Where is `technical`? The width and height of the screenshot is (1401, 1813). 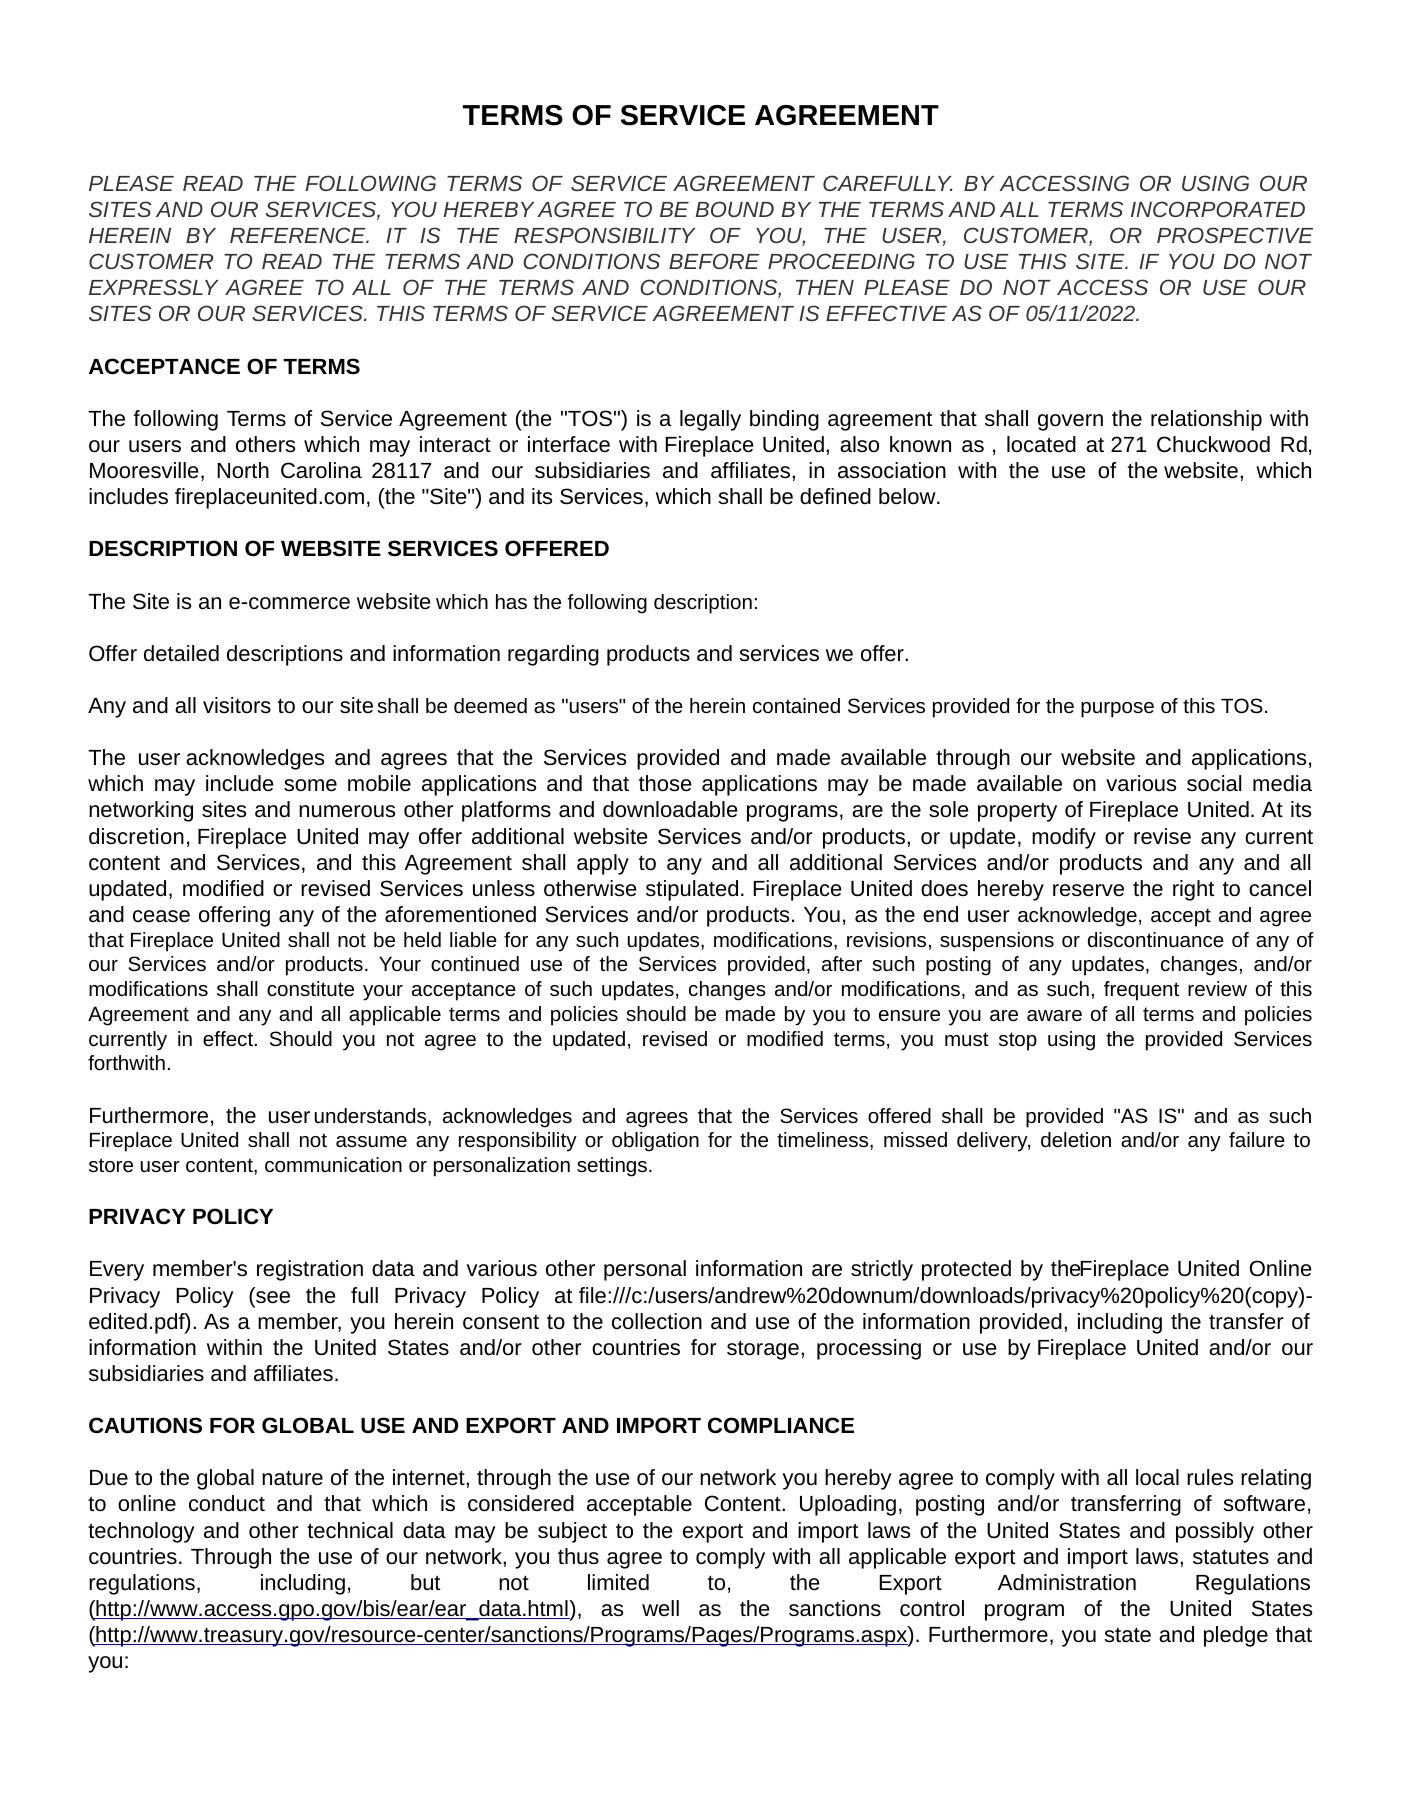 technical is located at coordinates (350, 1530).
